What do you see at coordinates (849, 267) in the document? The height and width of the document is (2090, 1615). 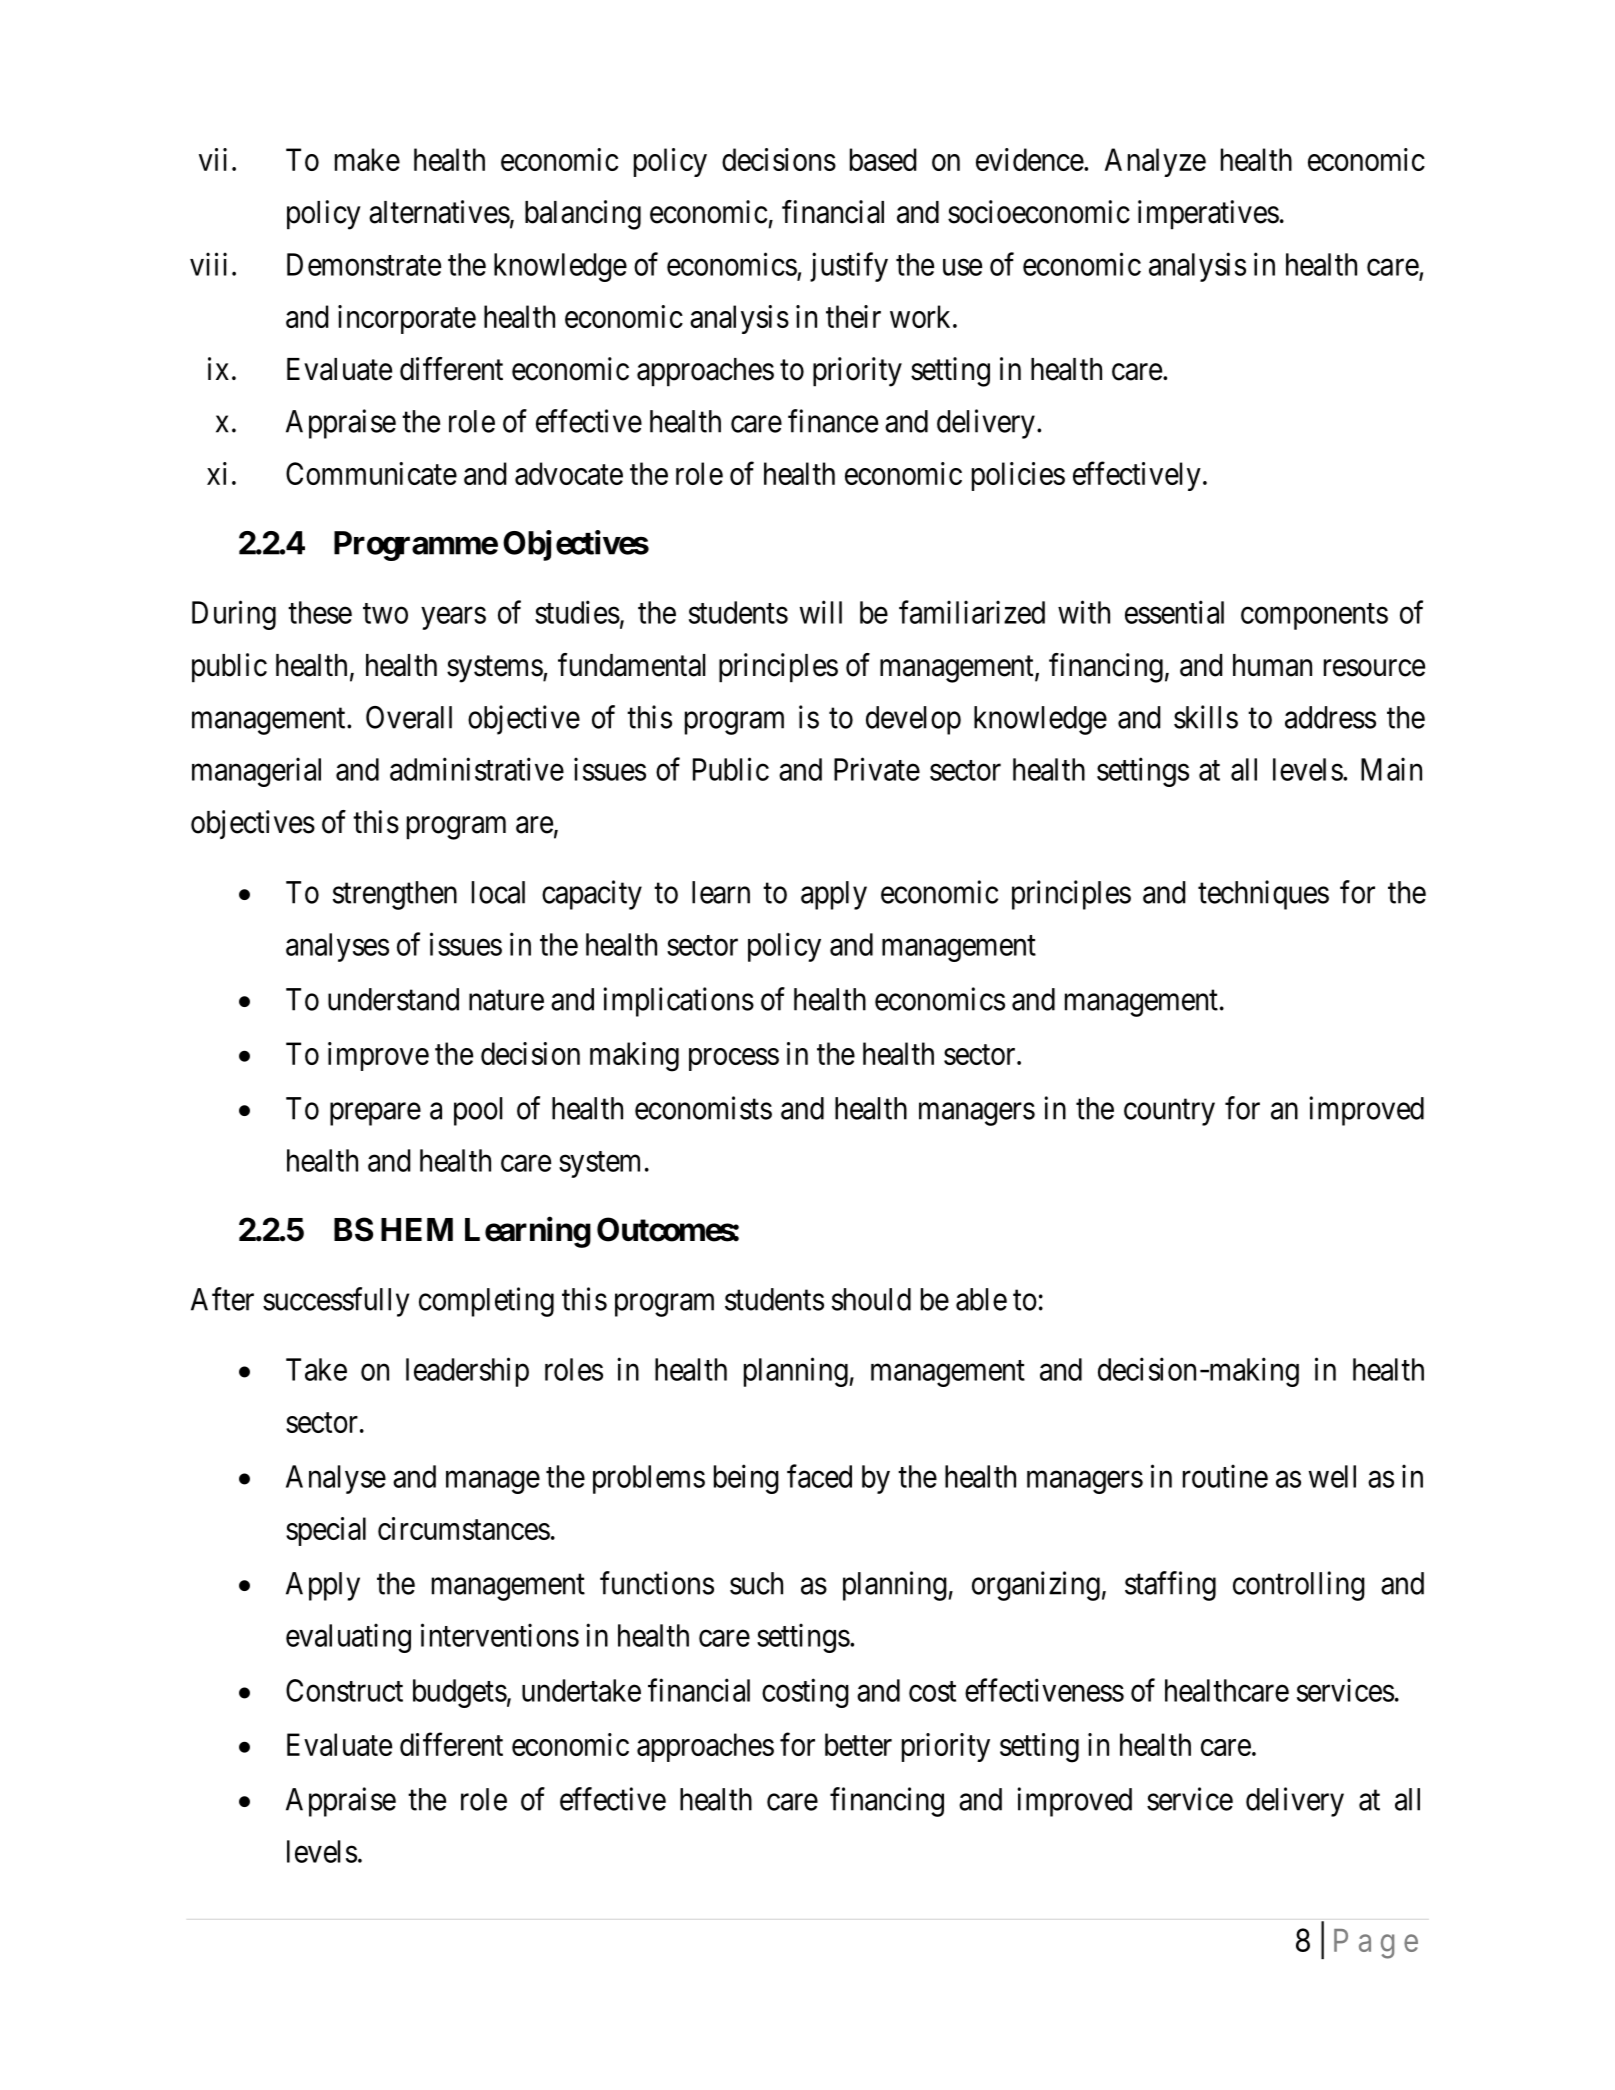 I see `justify` at bounding box center [849, 267].
